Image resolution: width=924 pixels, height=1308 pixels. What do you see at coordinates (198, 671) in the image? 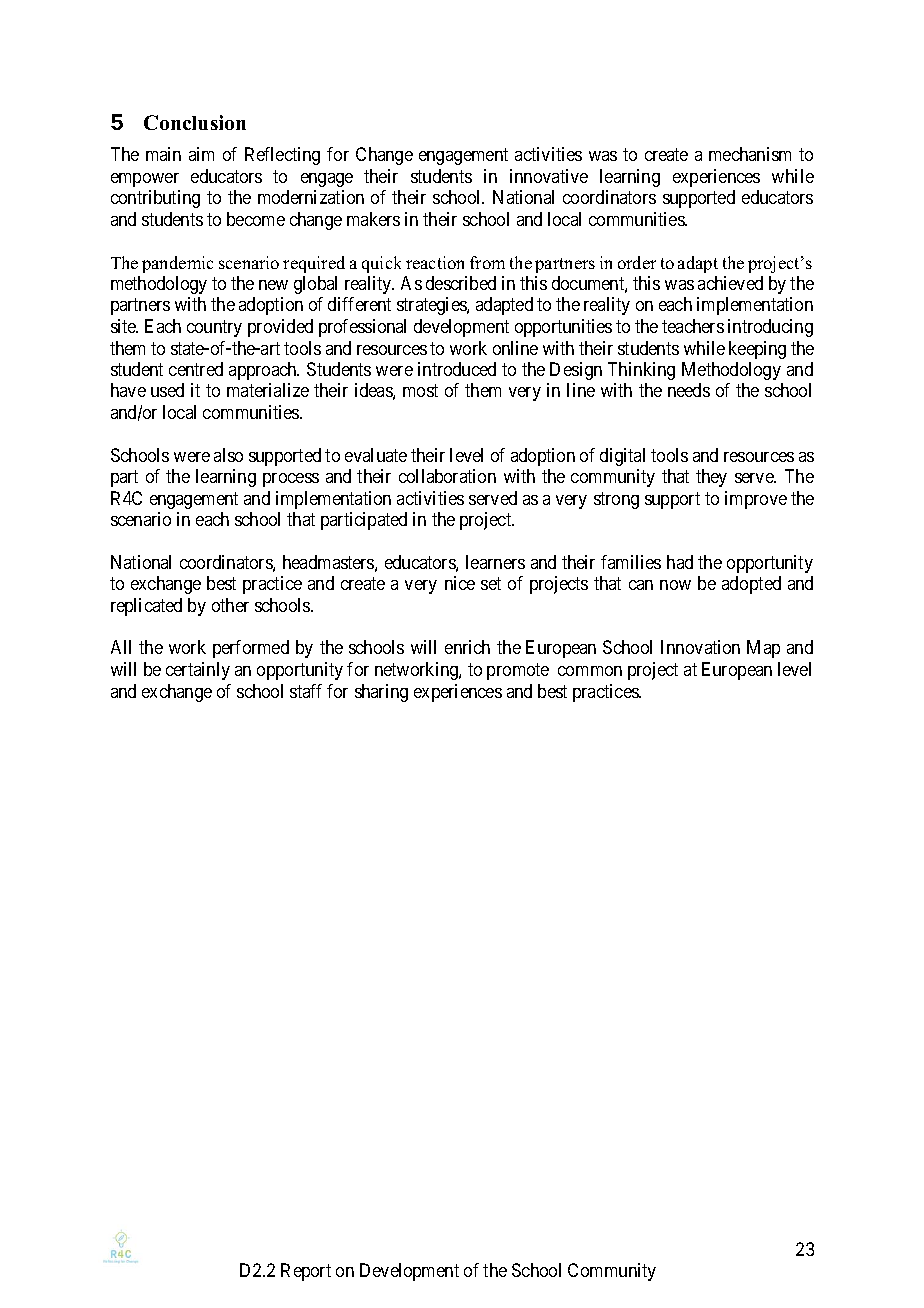
I see `certainly` at bounding box center [198, 671].
